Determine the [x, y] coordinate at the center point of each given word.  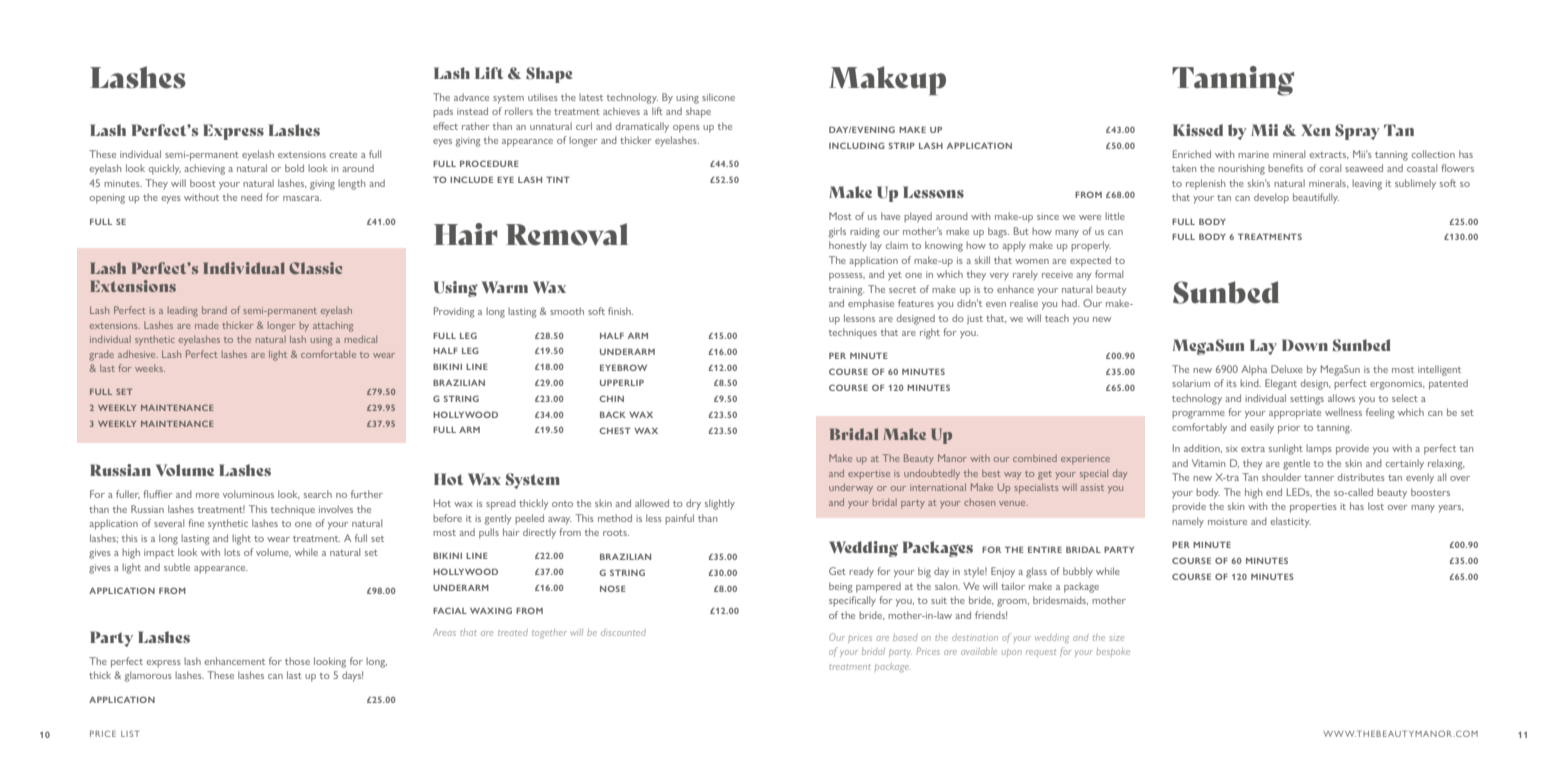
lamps [1319, 449]
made [207, 325]
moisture [1227, 521]
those [297, 661]
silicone [718, 97]
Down [1305, 345]
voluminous [248, 494]
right [930, 333]
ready [861, 572]
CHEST [615, 430]
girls [837, 232]
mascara [302, 198]
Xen [1316, 130]
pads [443, 112]
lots [232, 552]
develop [1271, 198]
